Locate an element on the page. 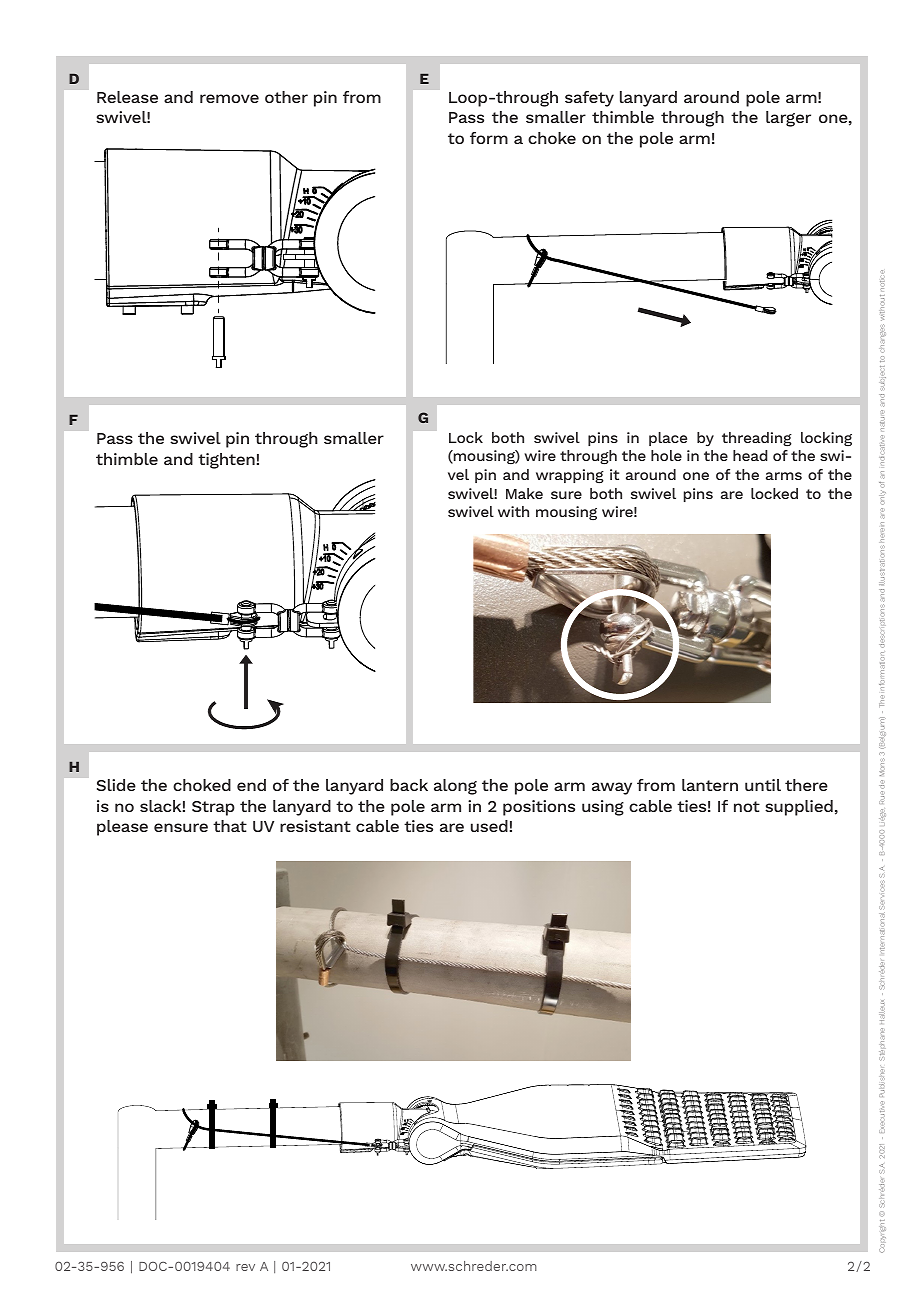 Image resolution: width=924 pixels, height=1308 pixels. Make is located at coordinates (524, 493).
